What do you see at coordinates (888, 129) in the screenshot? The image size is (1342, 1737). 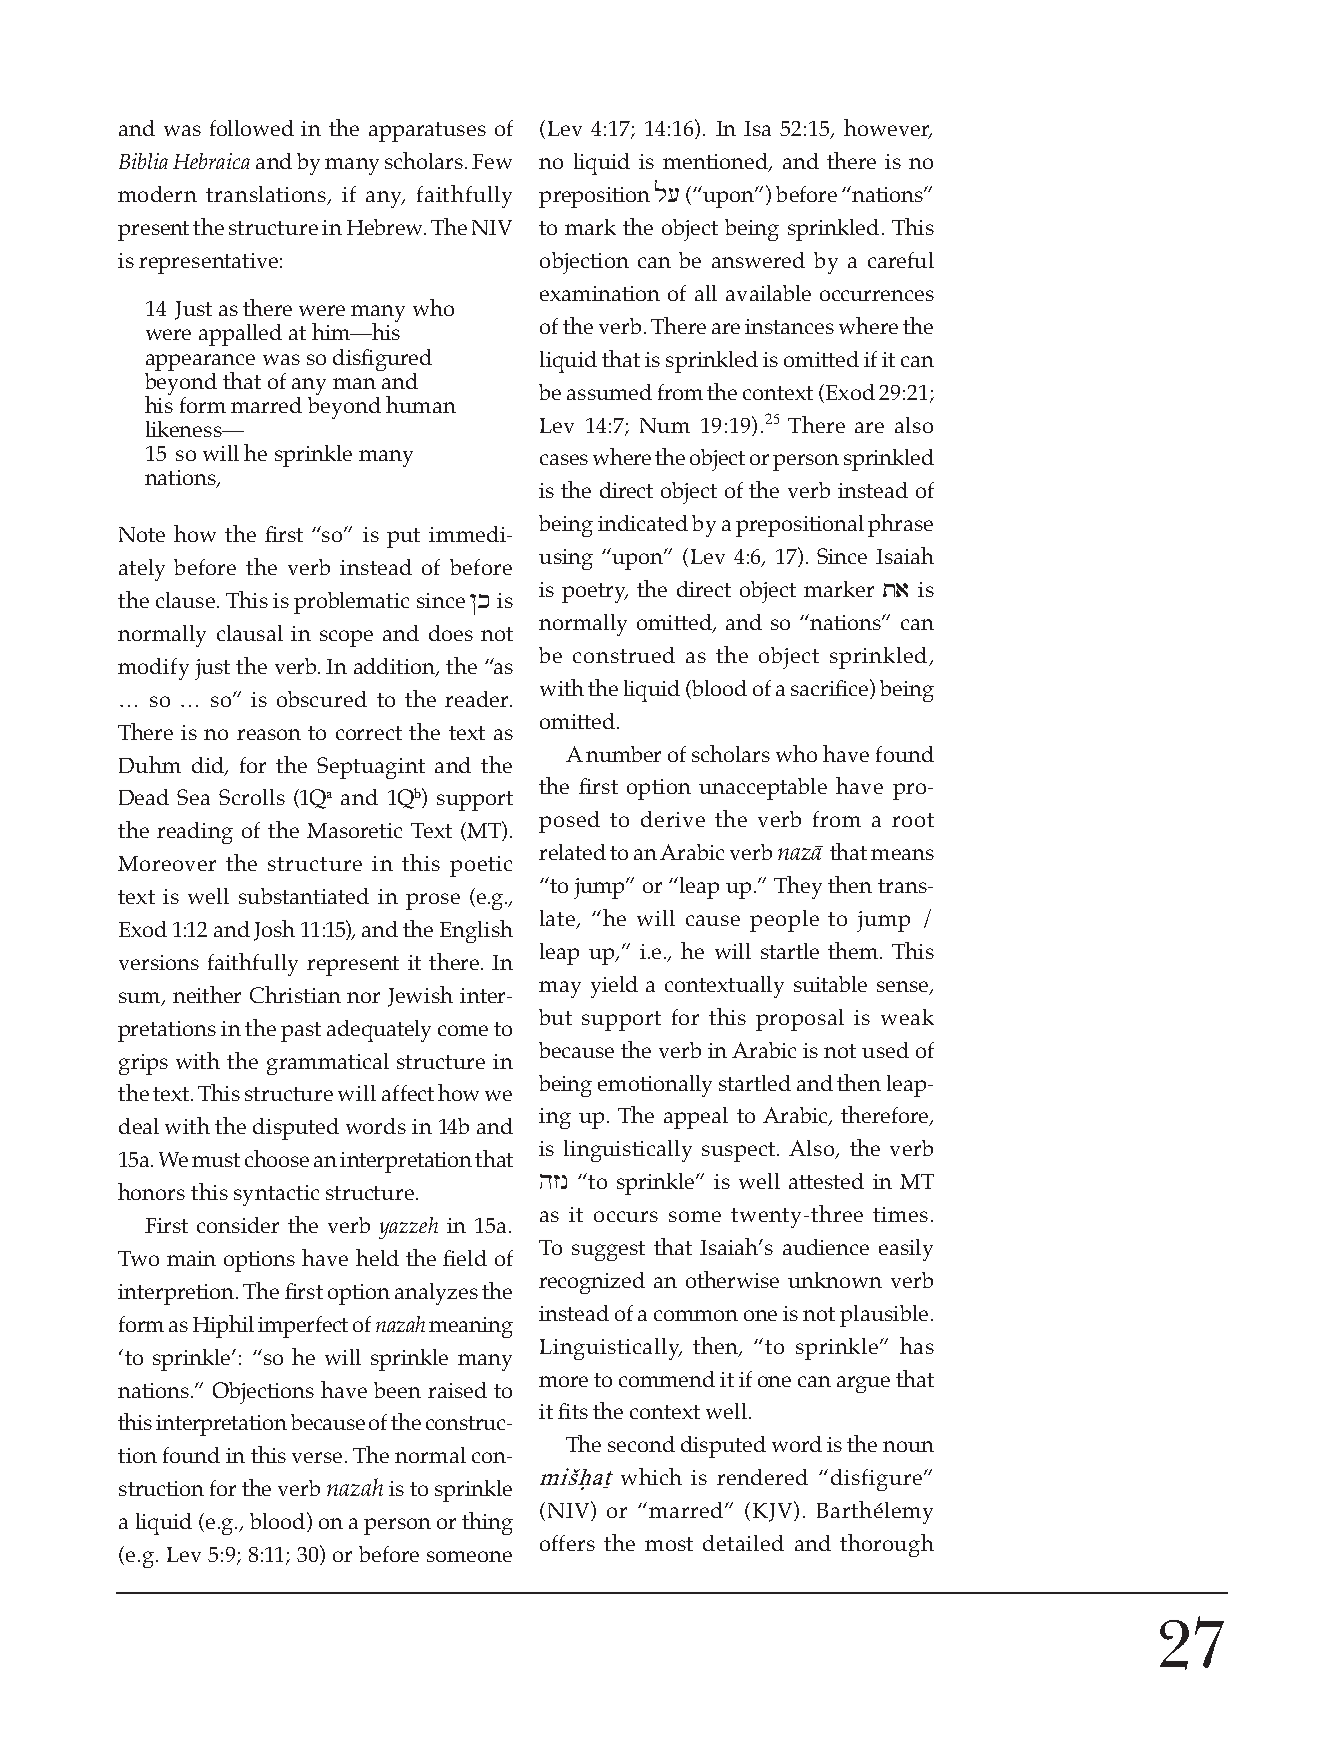 I see `however` at bounding box center [888, 129].
